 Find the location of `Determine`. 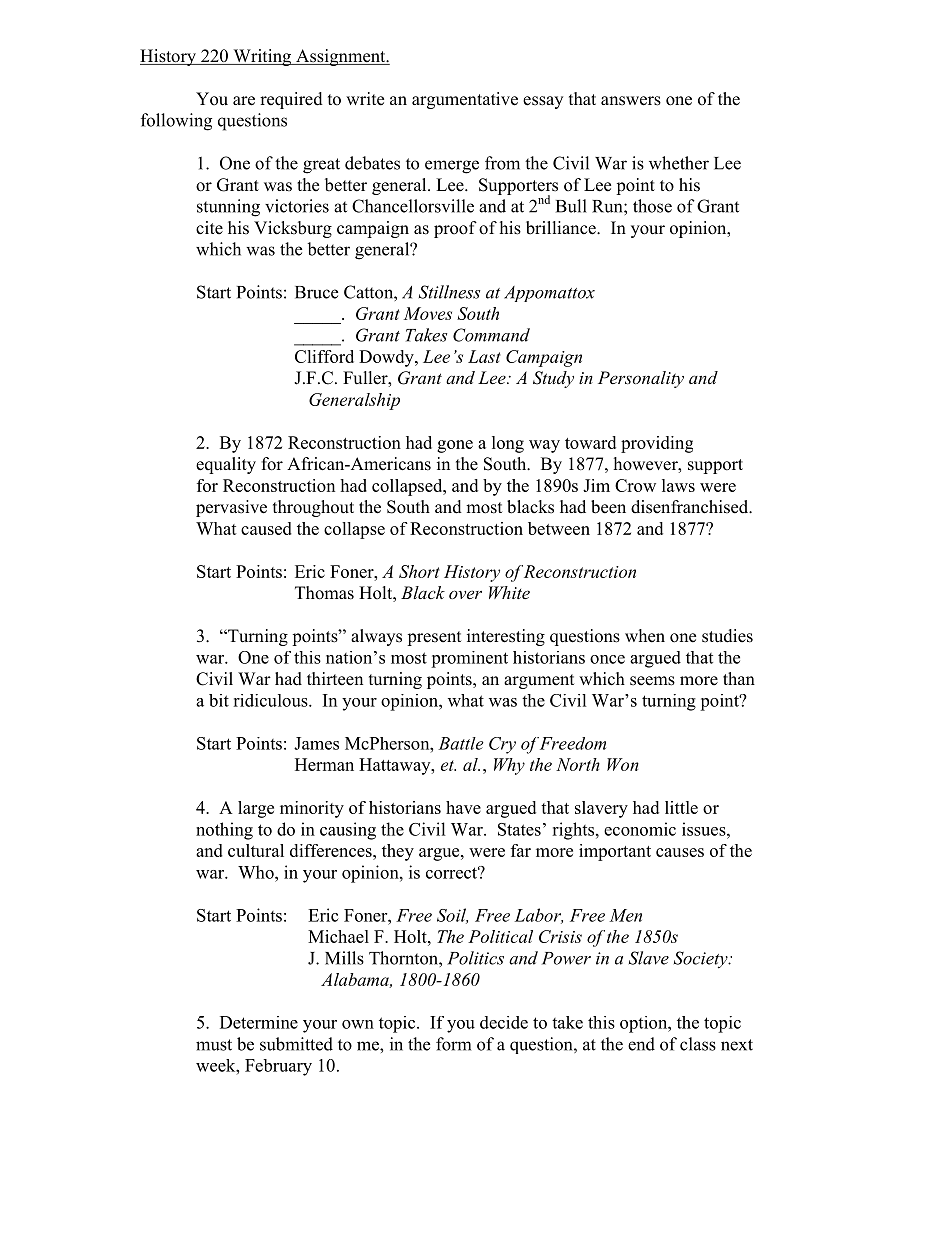

Determine is located at coordinates (259, 1022).
